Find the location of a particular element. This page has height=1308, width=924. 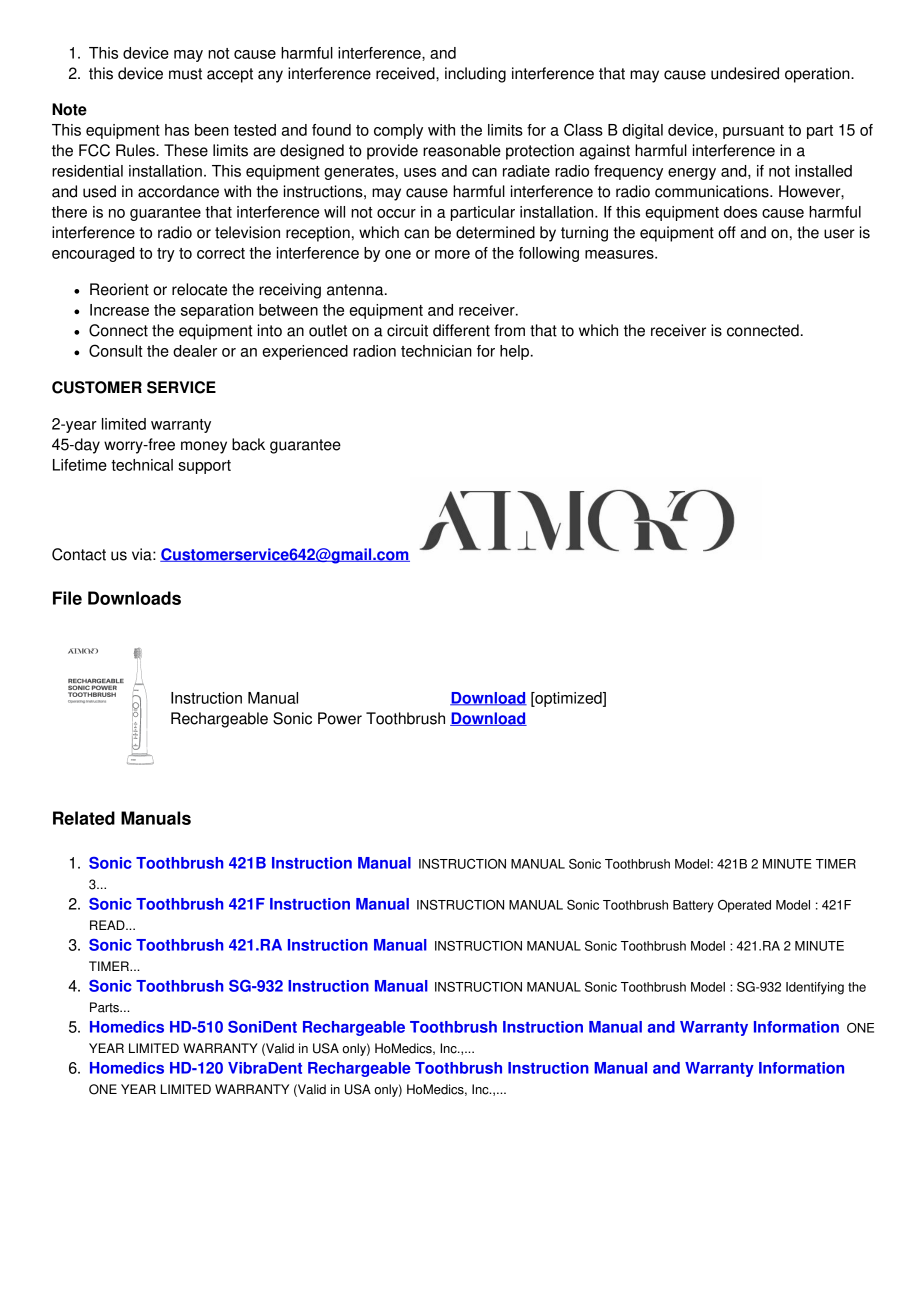

back is located at coordinates (248, 444).
